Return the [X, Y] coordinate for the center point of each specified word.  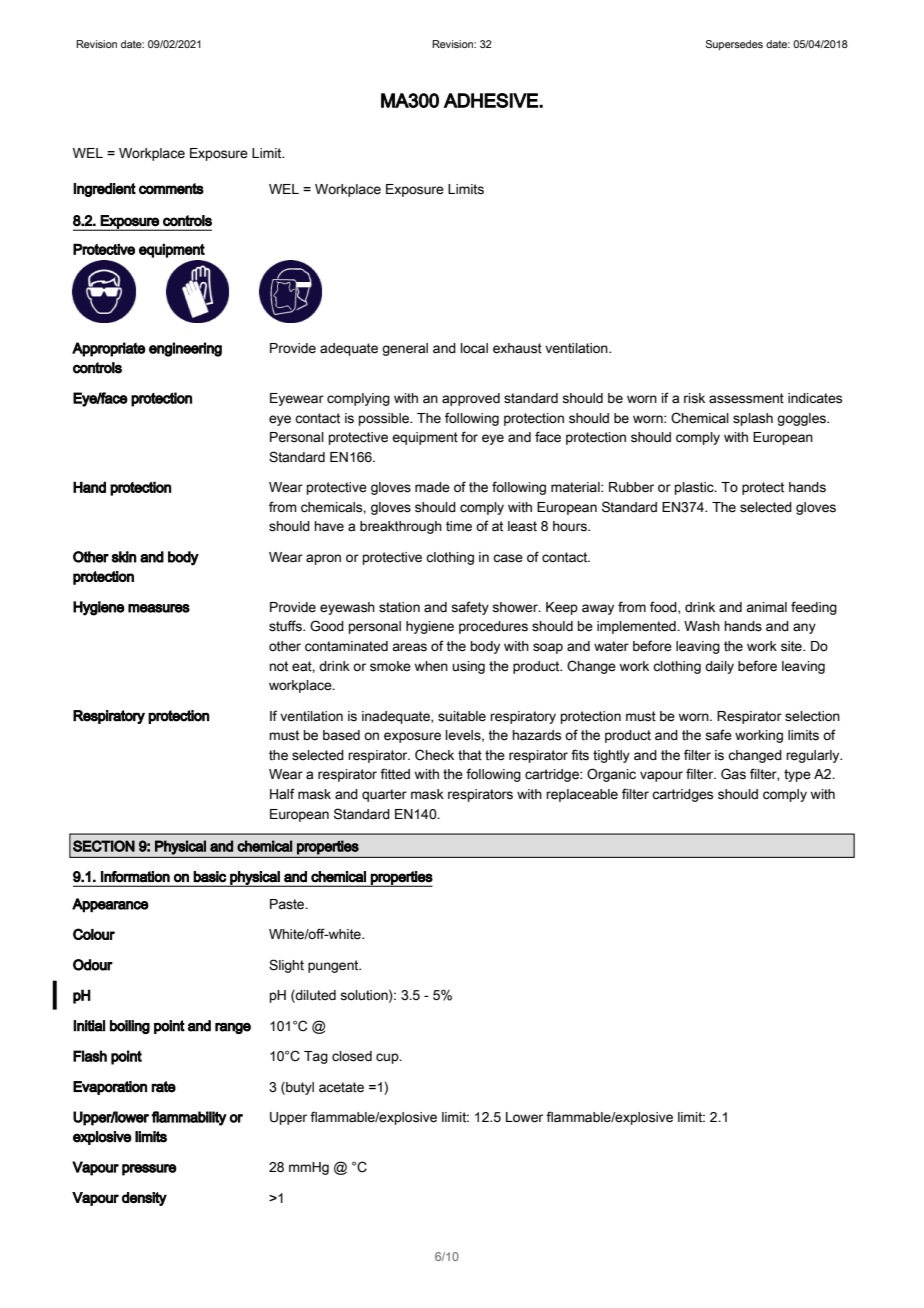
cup [388, 1058]
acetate [341, 1087]
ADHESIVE [492, 100]
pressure [149, 1170]
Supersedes [734, 45]
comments [171, 189]
